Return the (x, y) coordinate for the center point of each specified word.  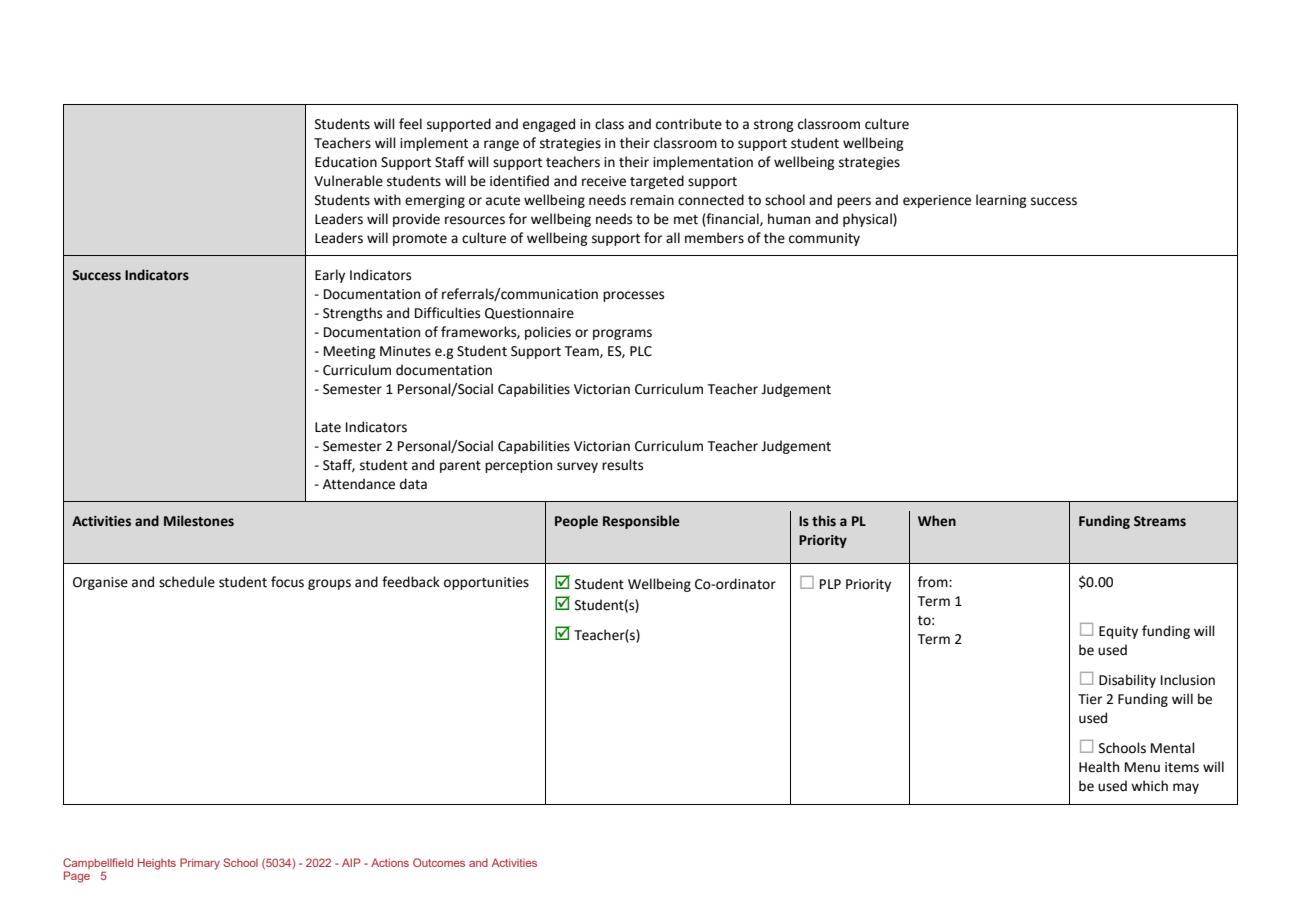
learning (1001, 201)
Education (346, 162)
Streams (1160, 521)
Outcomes (439, 862)
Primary (200, 864)
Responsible (641, 522)
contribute (689, 124)
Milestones (199, 521)
